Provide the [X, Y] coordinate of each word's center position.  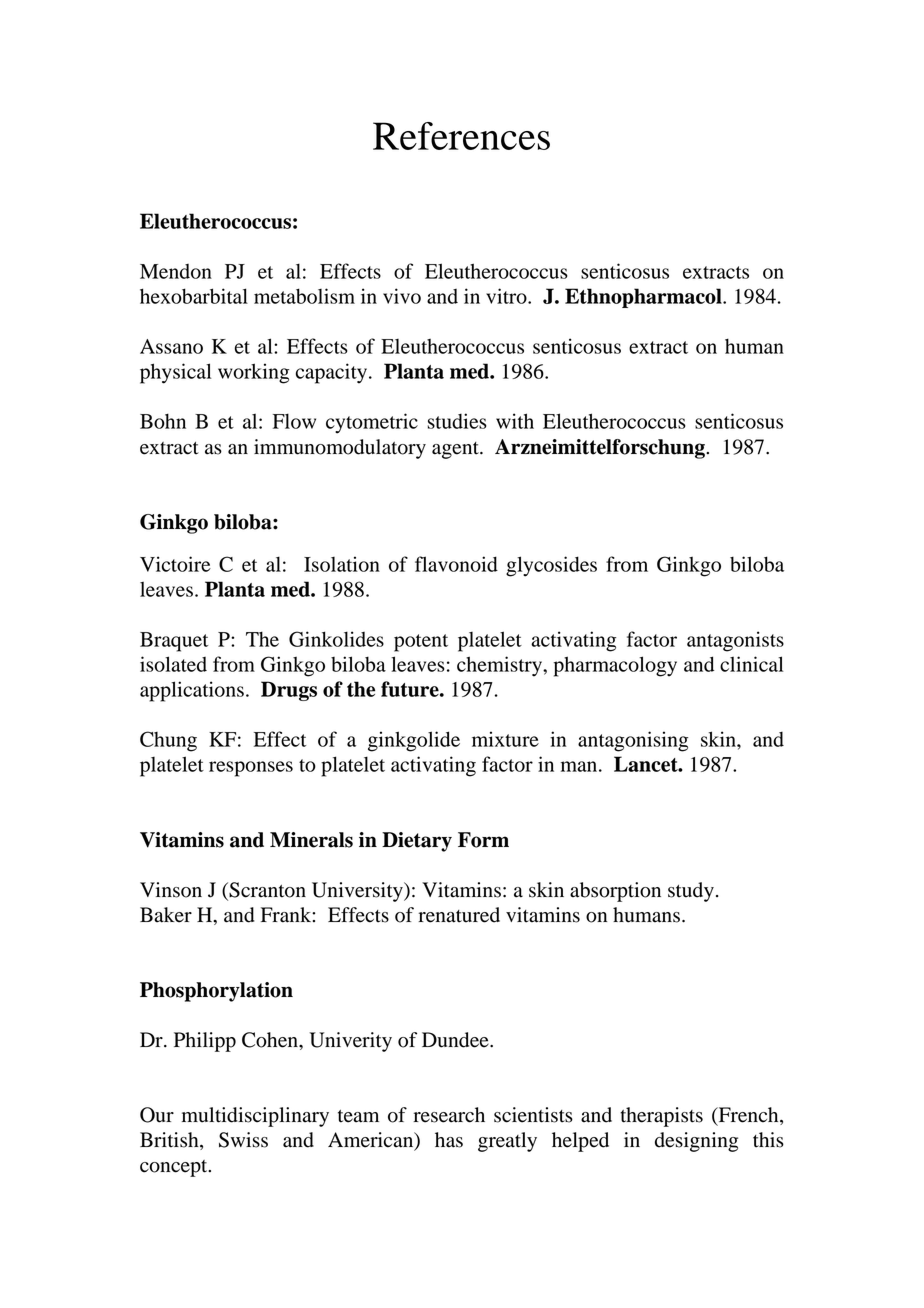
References [461, 136]
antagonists [735, 641]
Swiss [243, 1140]
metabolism [304, 296]
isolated [173, 664]
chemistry [500, 666]
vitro [507, 296]
